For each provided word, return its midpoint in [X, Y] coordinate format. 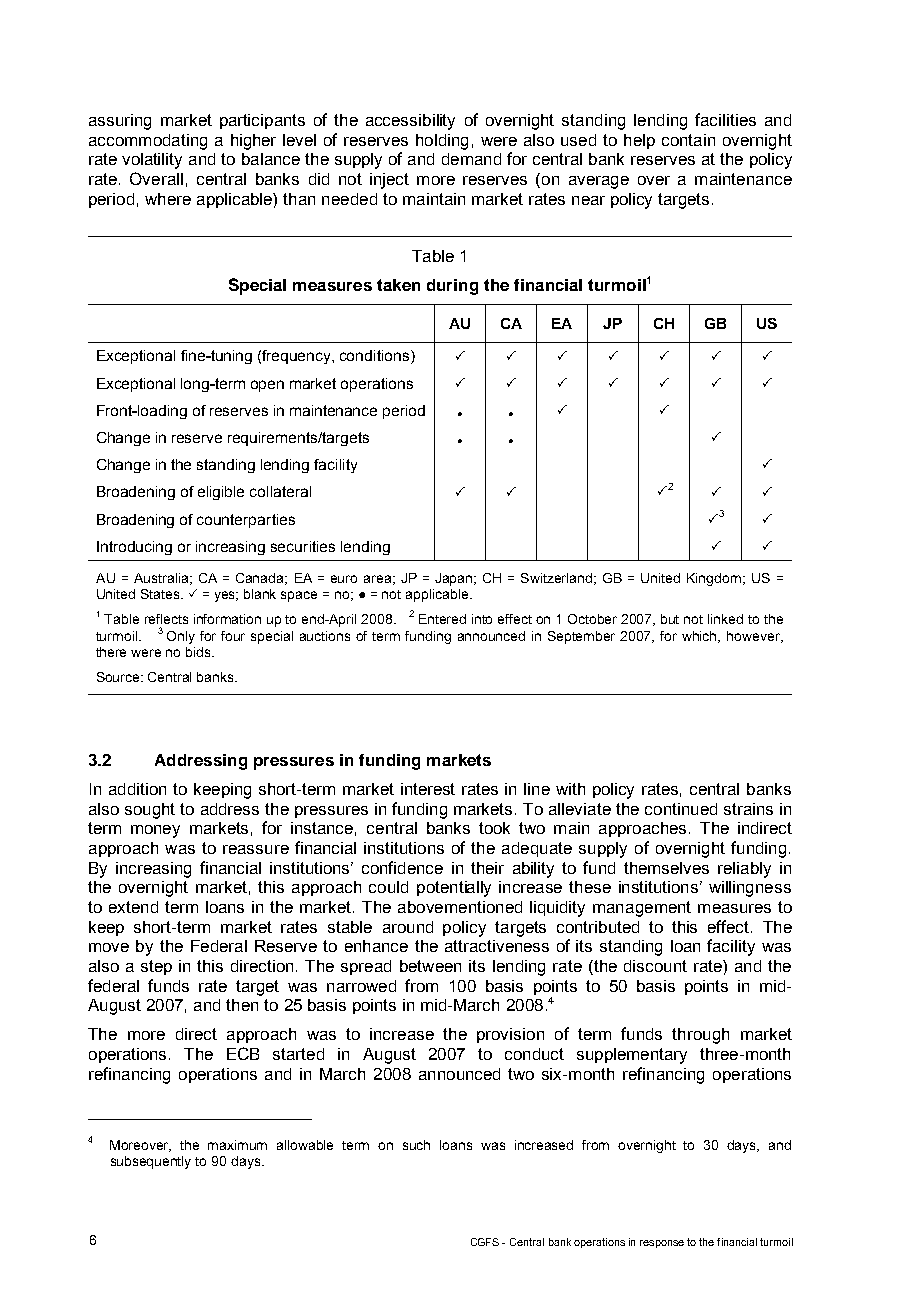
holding [442, 142]
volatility [152, 161]
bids [199, 652]
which [701, 637]
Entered [442, 619]
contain [688, 140]
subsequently [151, 1162]
